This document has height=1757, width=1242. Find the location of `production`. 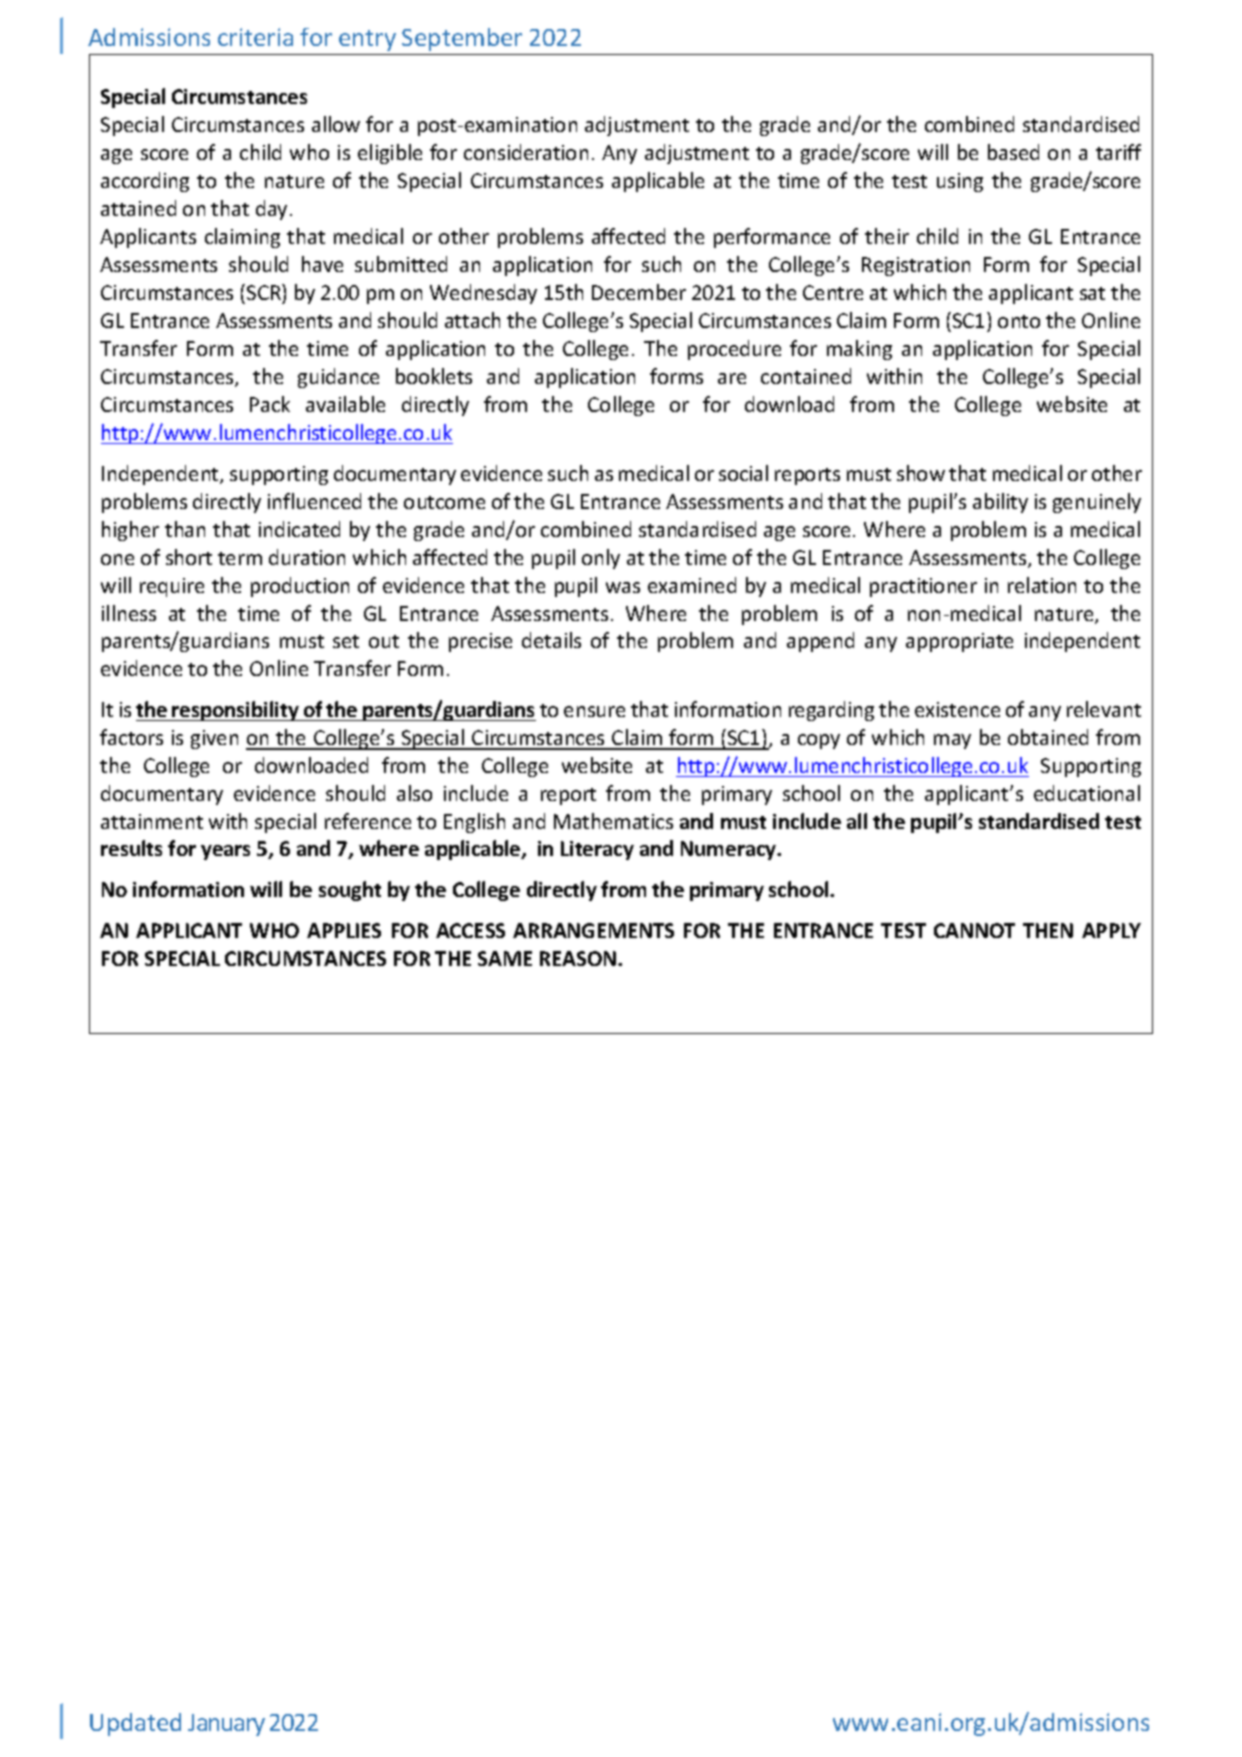

production is located at coordinates (300, 587).
